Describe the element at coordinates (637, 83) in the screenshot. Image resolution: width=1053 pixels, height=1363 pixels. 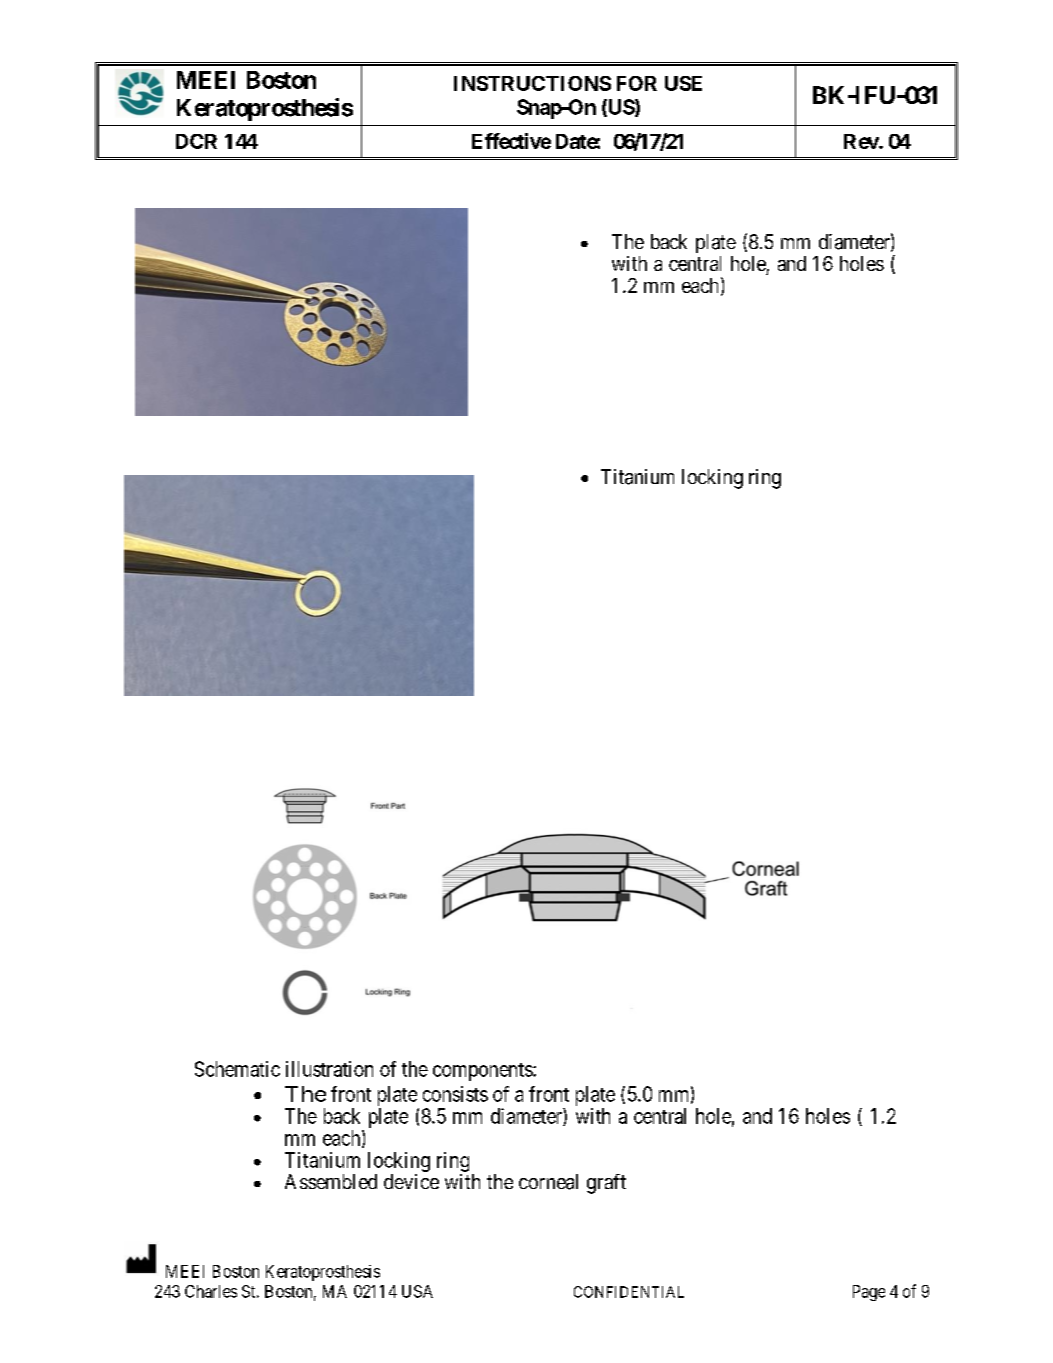
I see `FOR` at that location.
